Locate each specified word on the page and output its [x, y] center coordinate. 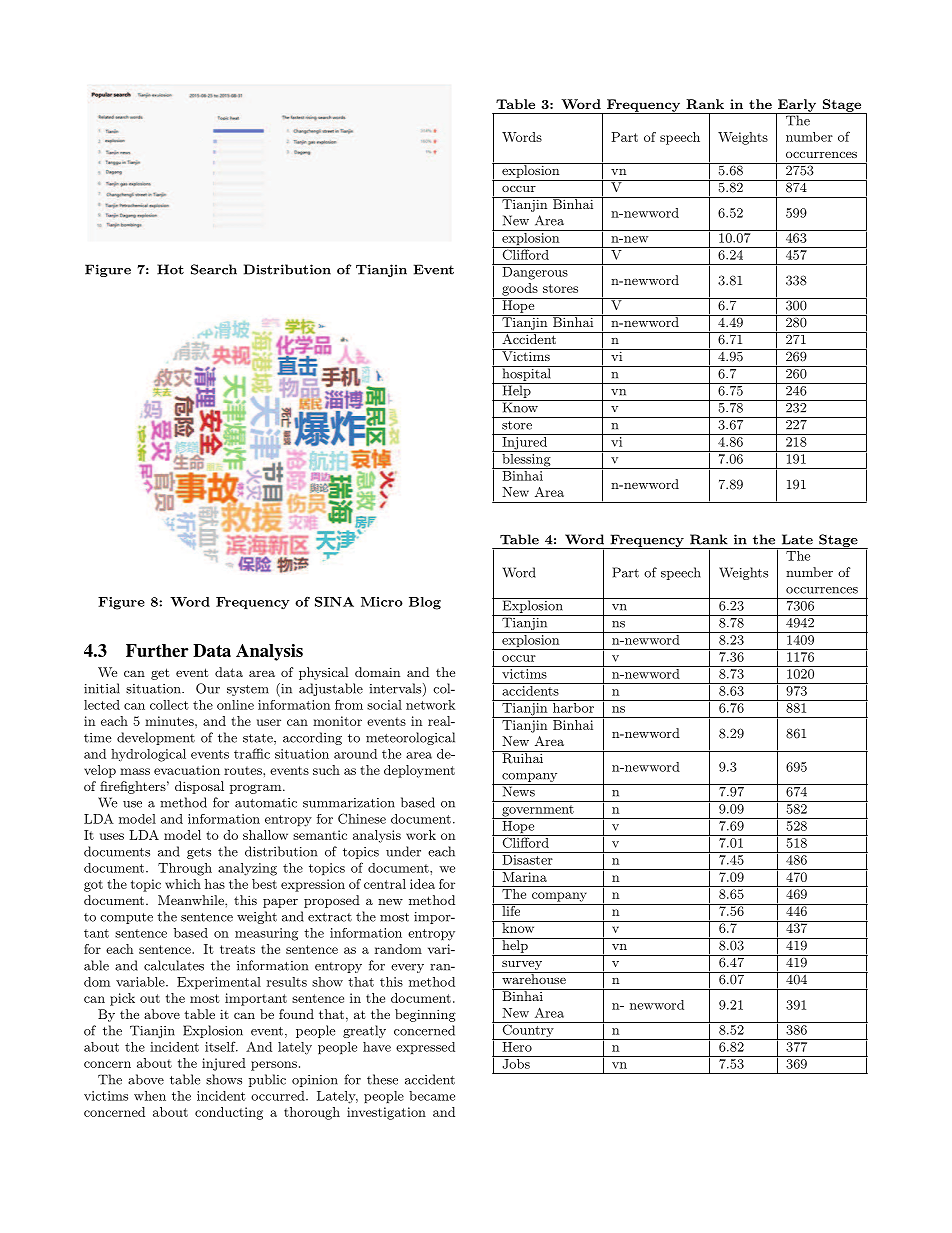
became [432, 1096]
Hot [170, 269]
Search [214, 269]
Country [528, 1031]
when [150, 1096]
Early [797, 106]
